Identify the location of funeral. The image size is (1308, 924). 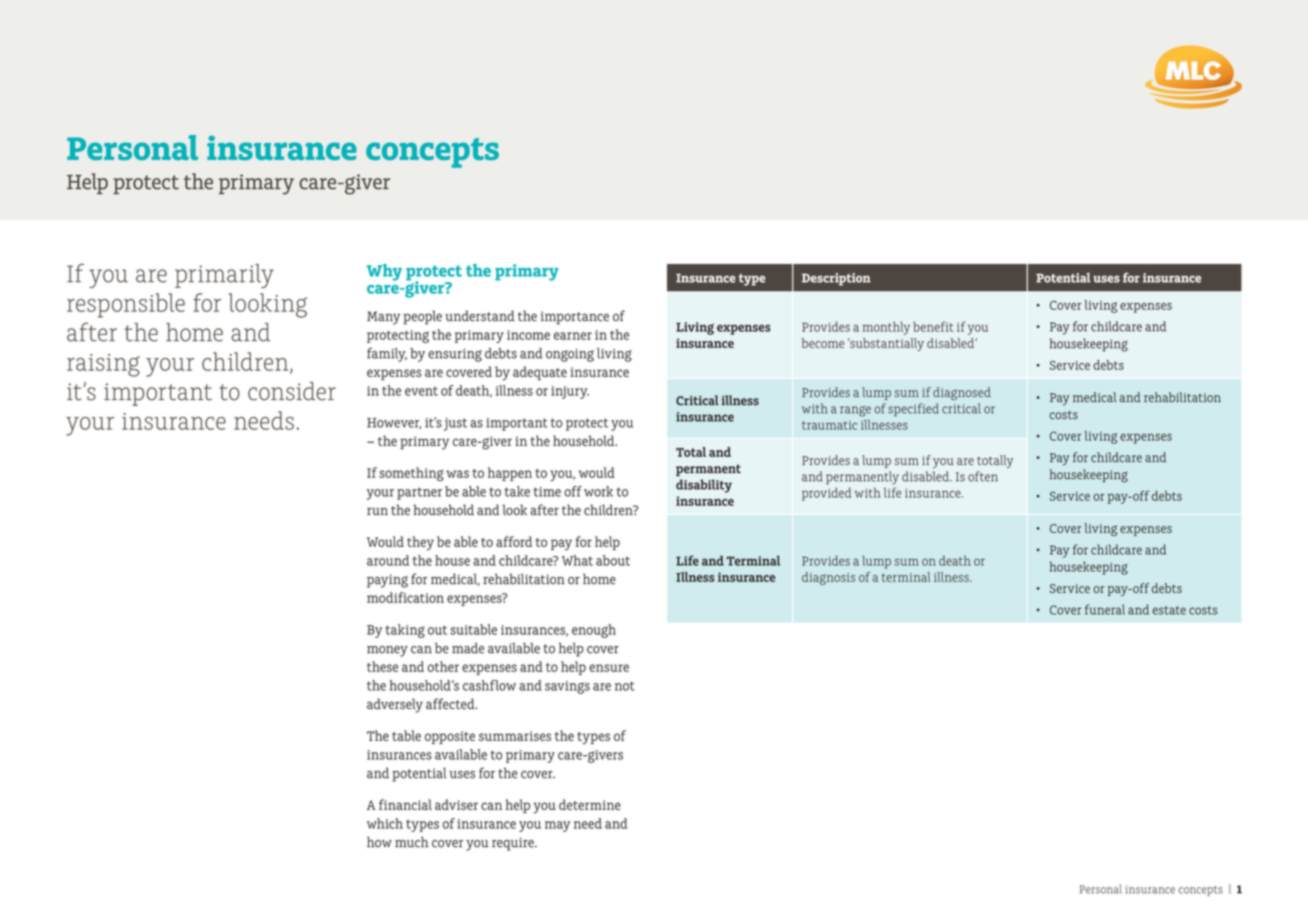
(1105, 609).
